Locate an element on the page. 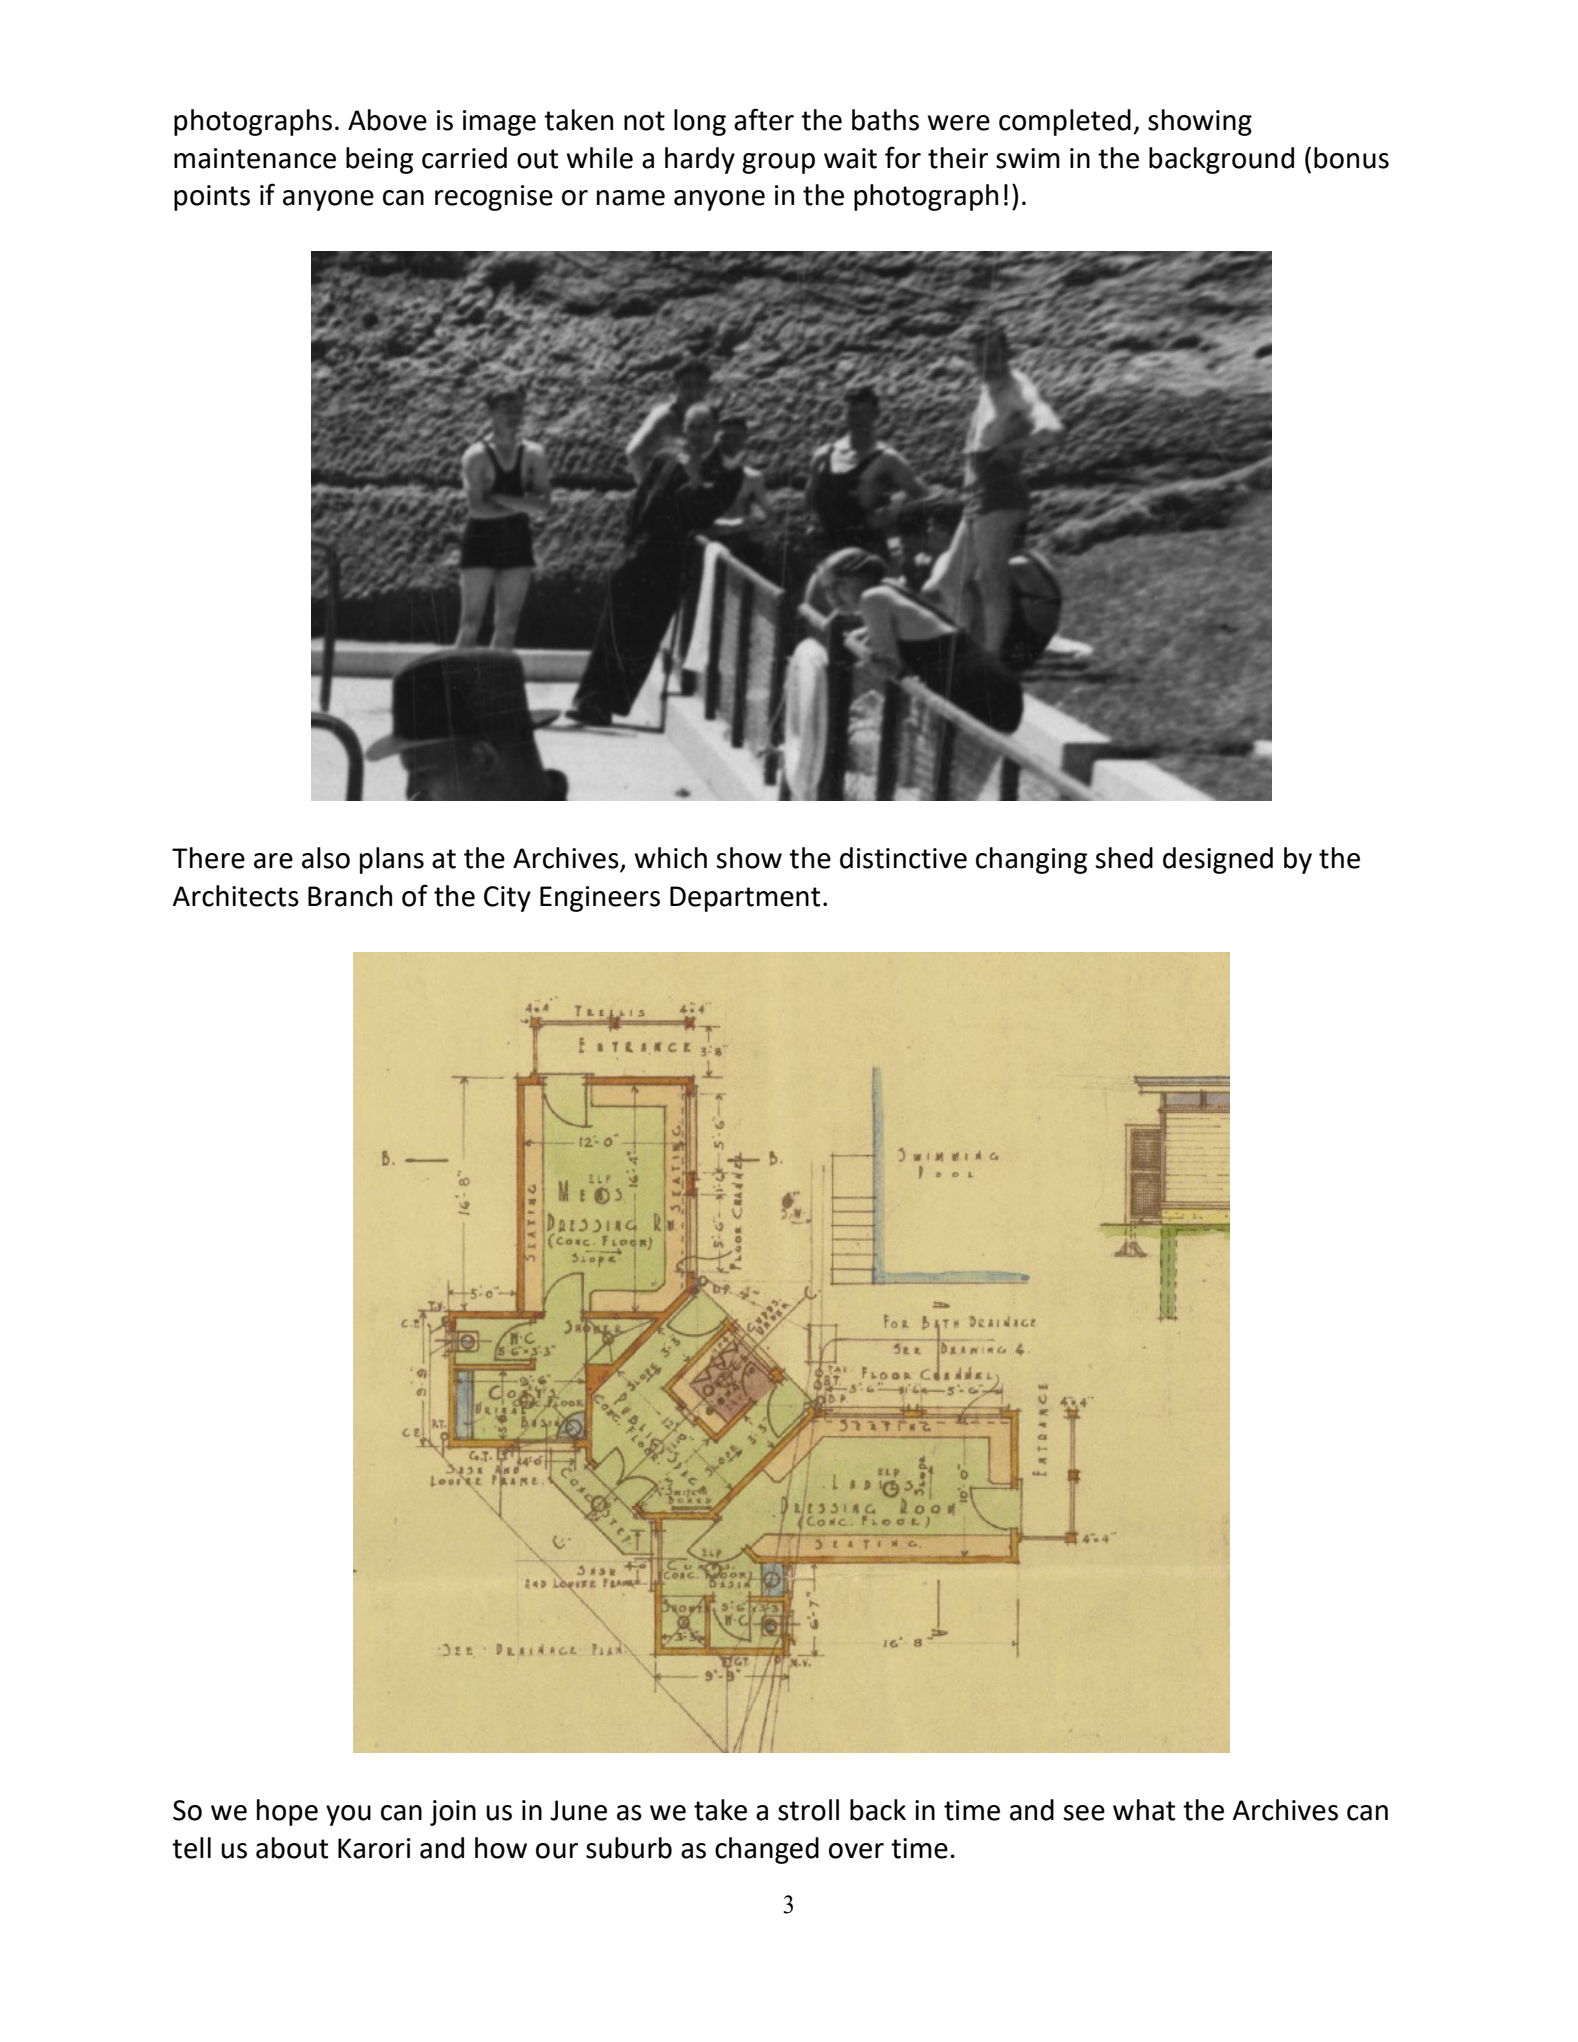  being is located at coordinates (379, 160).
